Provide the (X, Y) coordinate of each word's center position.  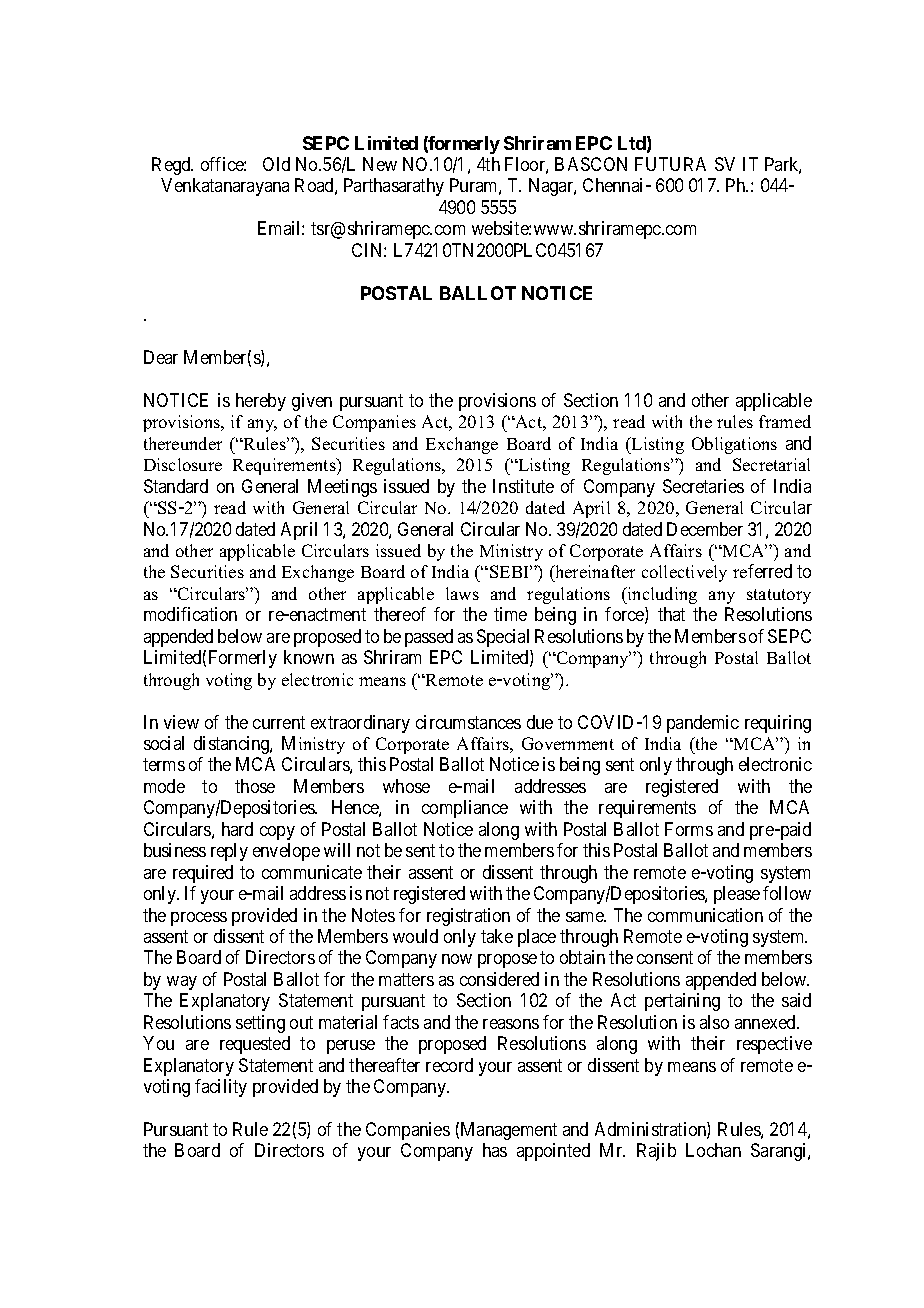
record (449, 1065)
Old (276, 164)
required (203, 874)
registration (468, 917)
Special (503, 638)
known (309, 657)
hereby (261, 402)
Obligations (734, 445)
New (380, 164)
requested (255, 1045)
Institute (523, 486)
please (737, 895)
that (671, 614)
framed (785, 421)
